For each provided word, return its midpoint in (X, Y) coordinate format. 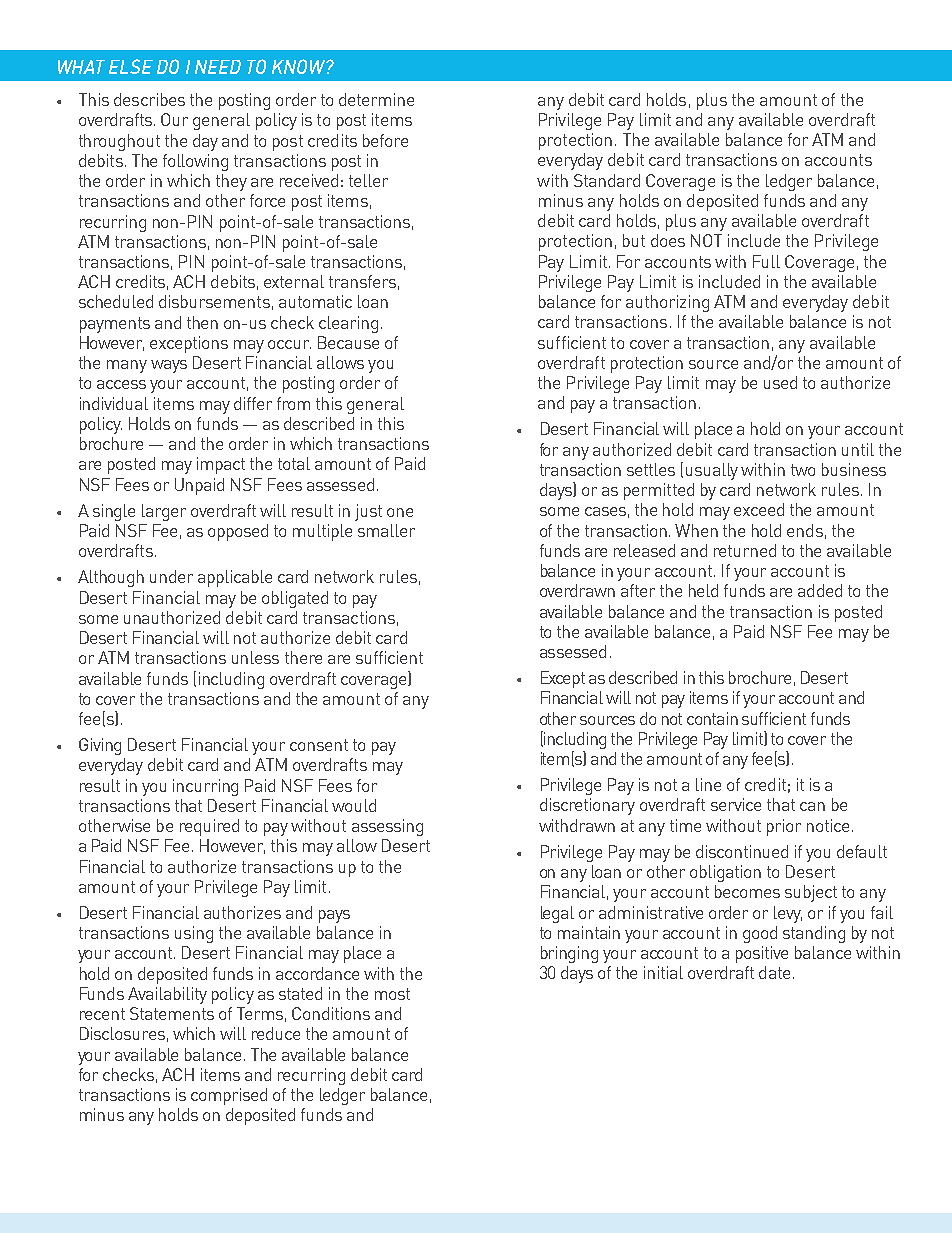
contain (712, 718)
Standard (607, 180)
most (392, 994)
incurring (205, 787)
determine (376, 99)
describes (149, 99)
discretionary (587, 806)
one (400, 512)
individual (114, 403)
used (780, 382)
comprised (229, 1096)
